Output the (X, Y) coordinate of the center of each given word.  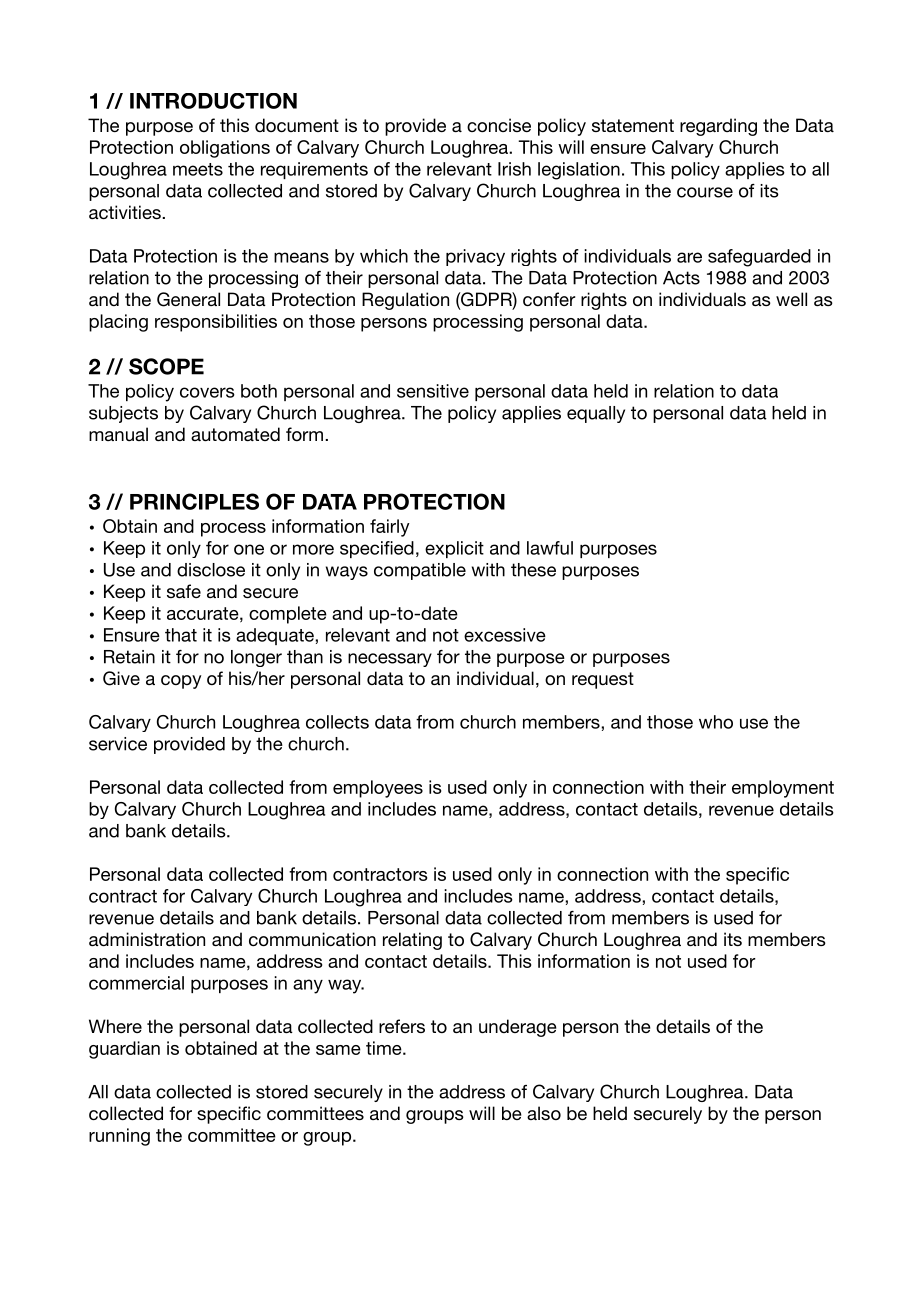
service (118, 744)
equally (596, 414)
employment (783, 789)
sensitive (433, 391)
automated (235, 434)
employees (378, 789)
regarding (718, 127)
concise (499, 125)
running (119, 1137)
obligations (225, 149)
